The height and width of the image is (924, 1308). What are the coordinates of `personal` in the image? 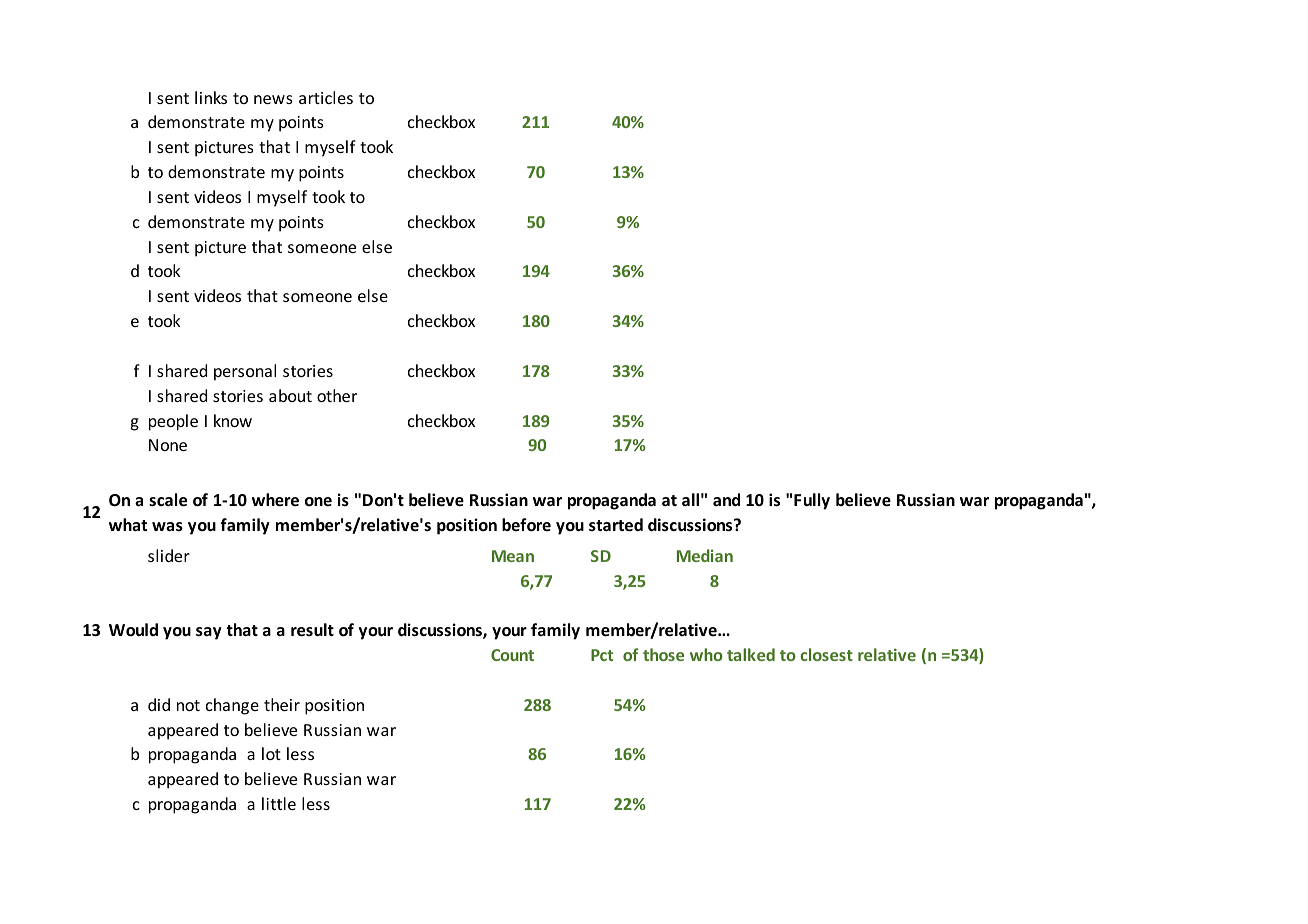 It's located at (245, 372).
